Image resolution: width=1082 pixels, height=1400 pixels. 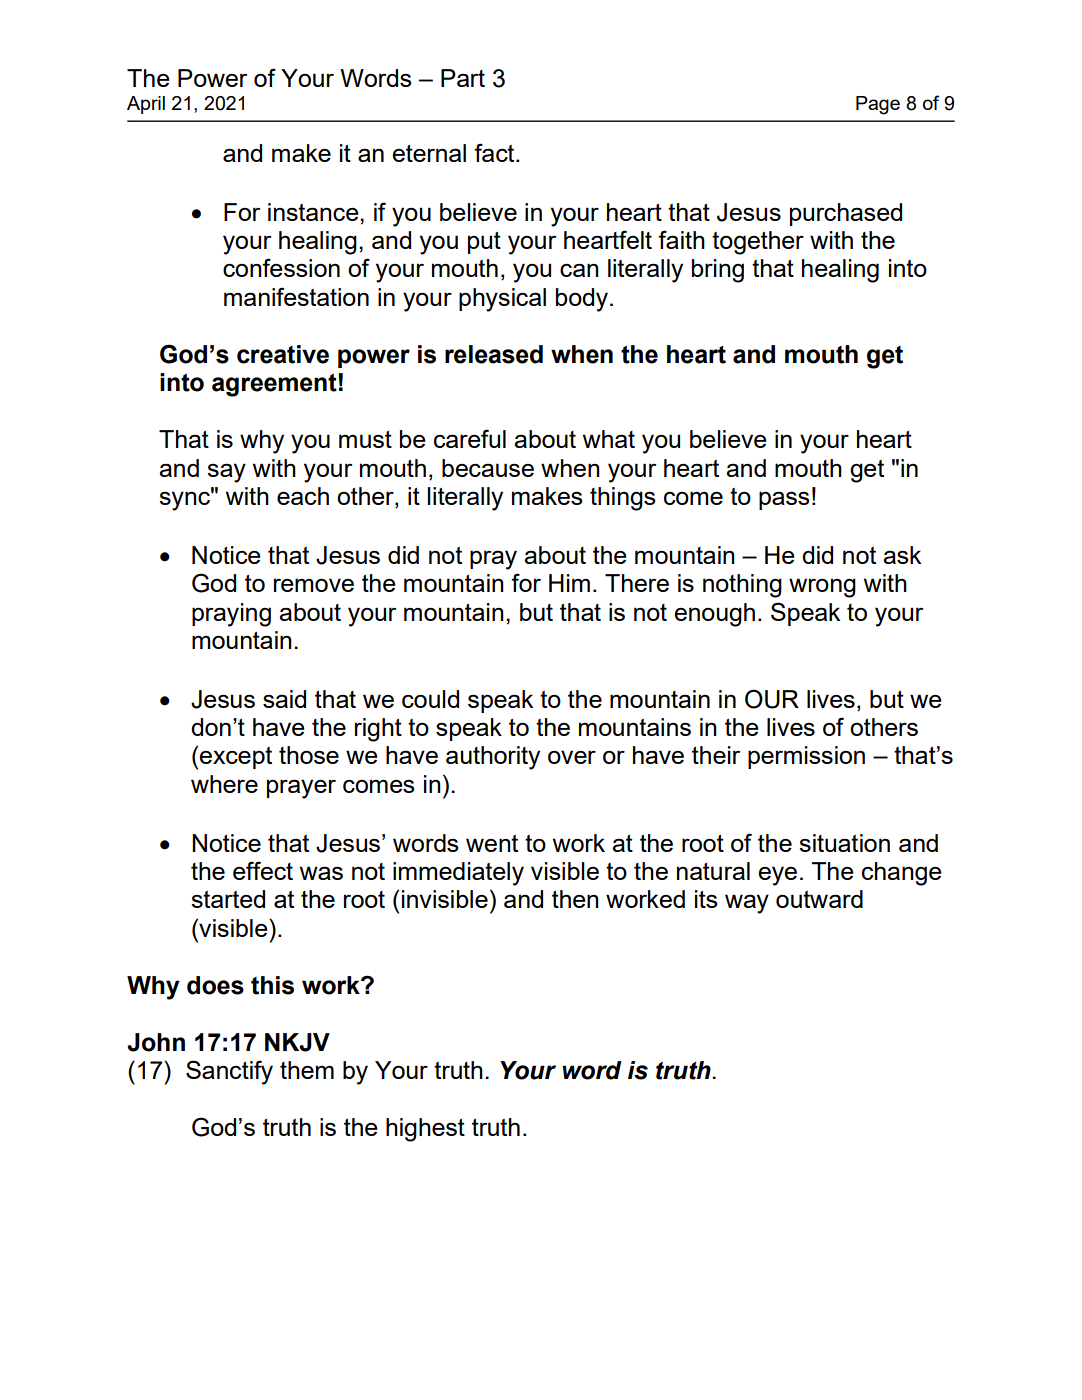 I want to click on highest, so click(x=425, y=1130).
